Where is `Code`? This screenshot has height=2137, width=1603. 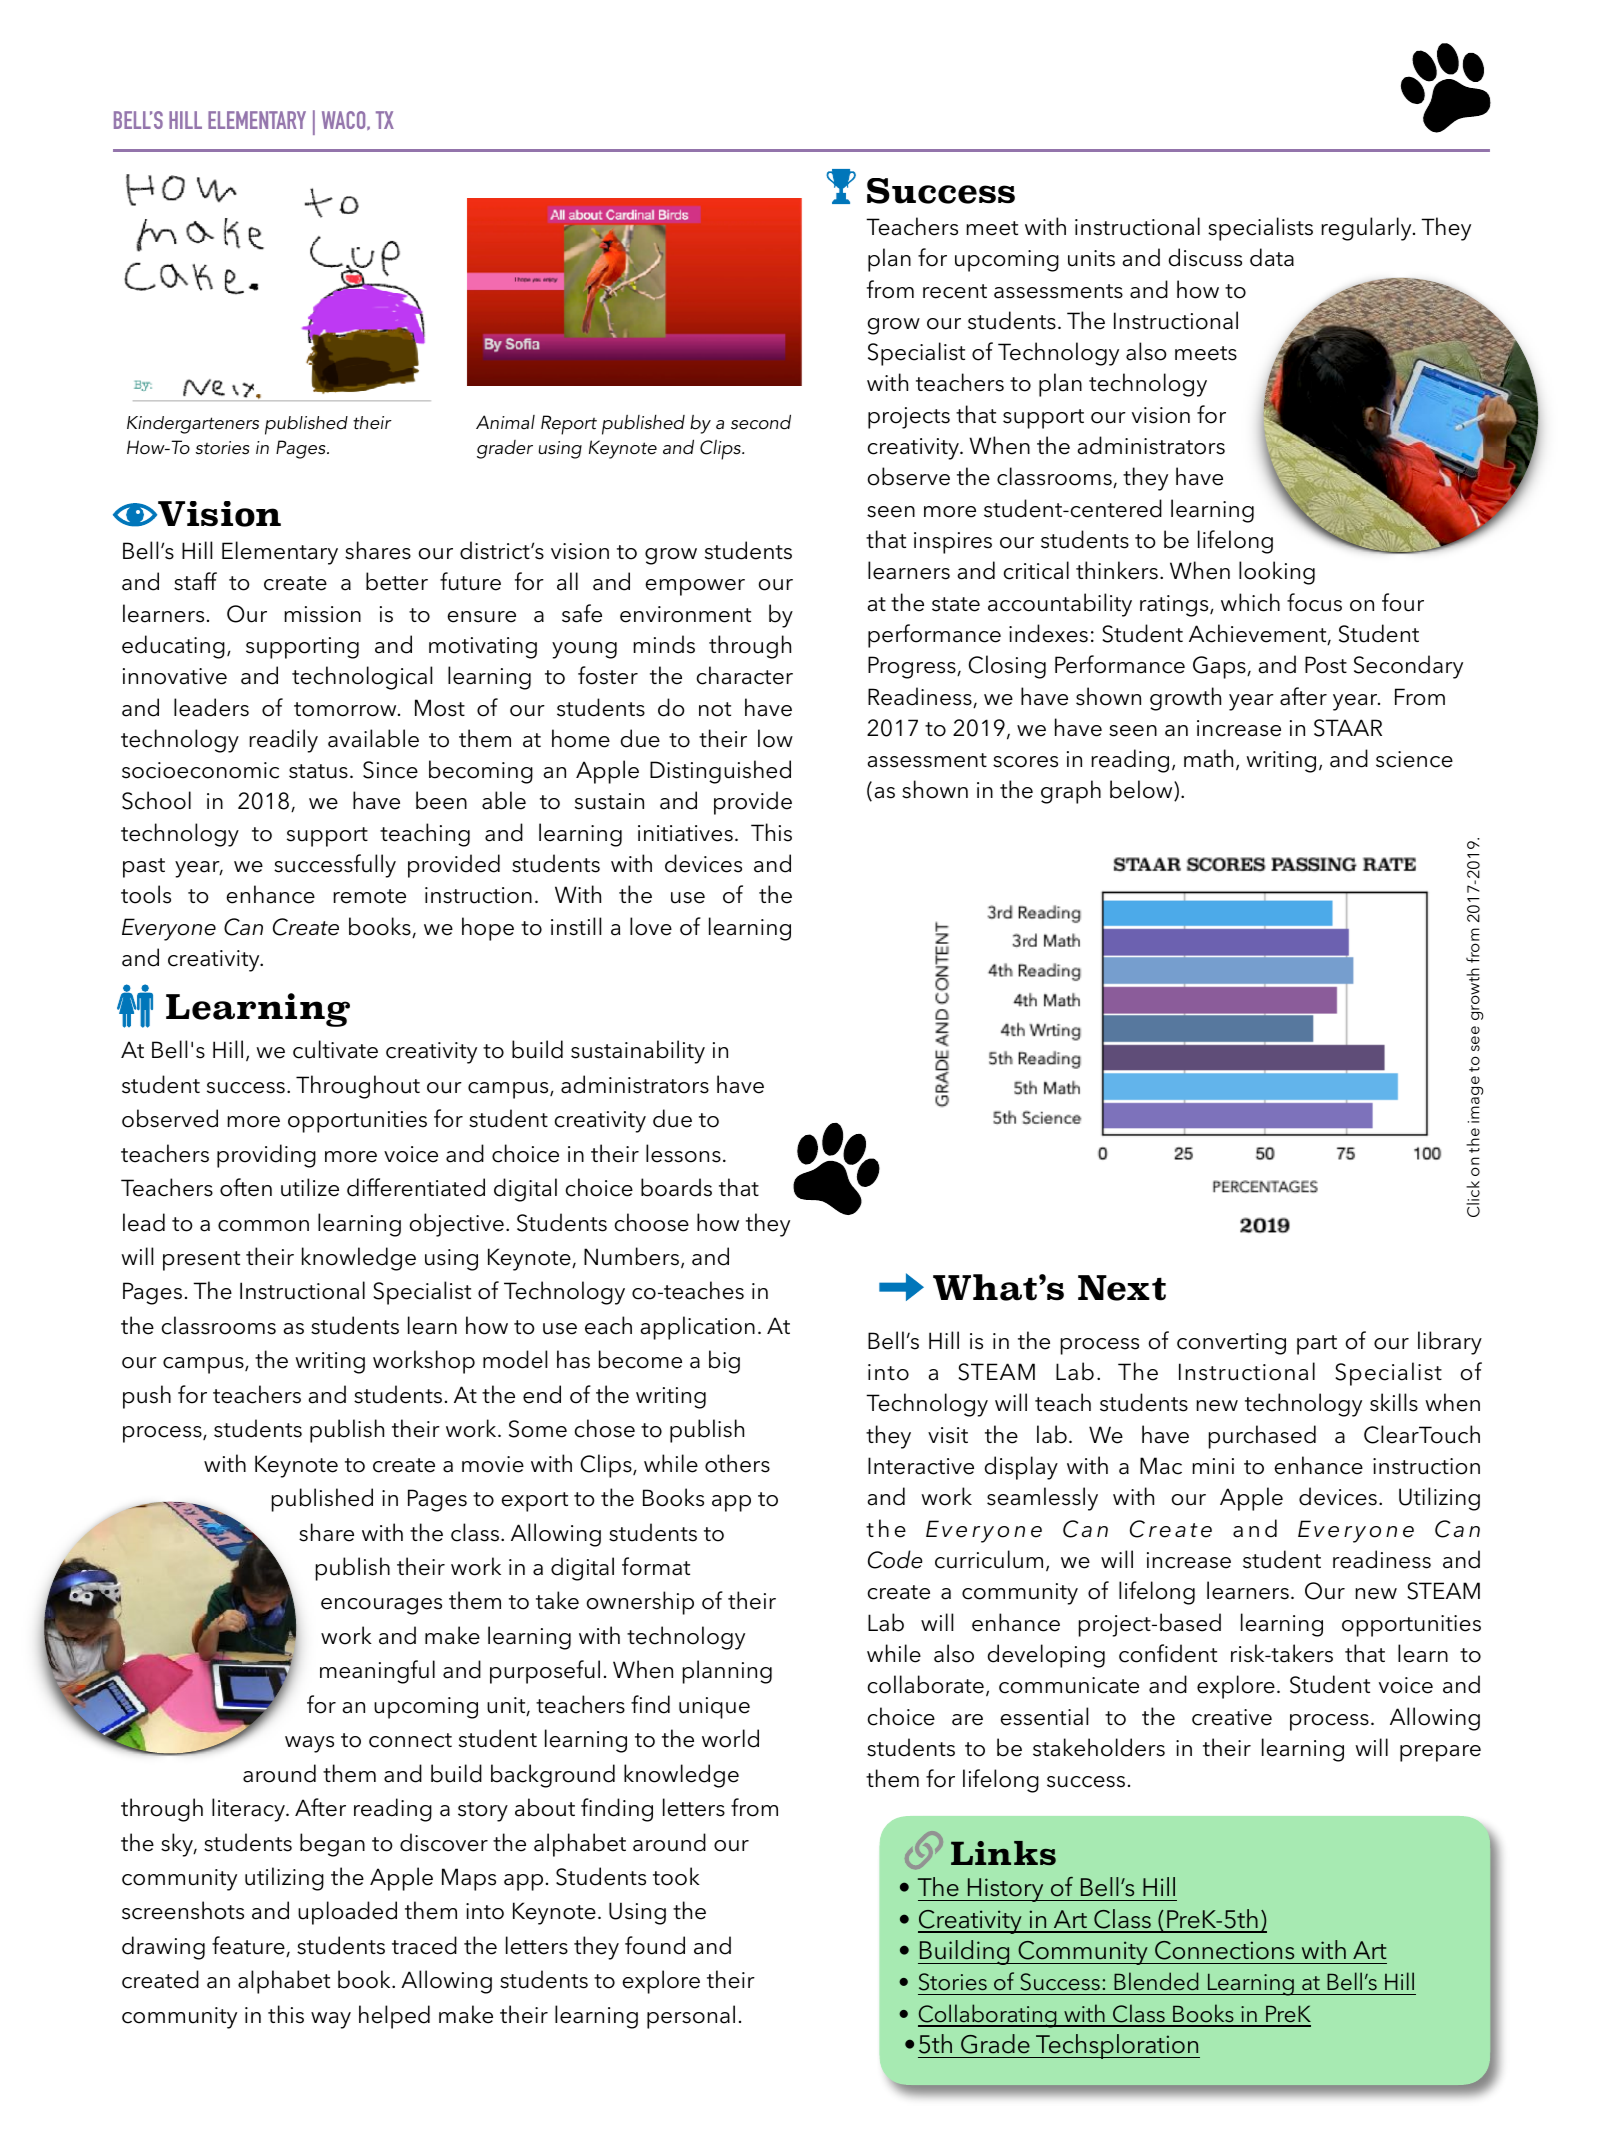
Code is located at coordinates (895, 1559).
